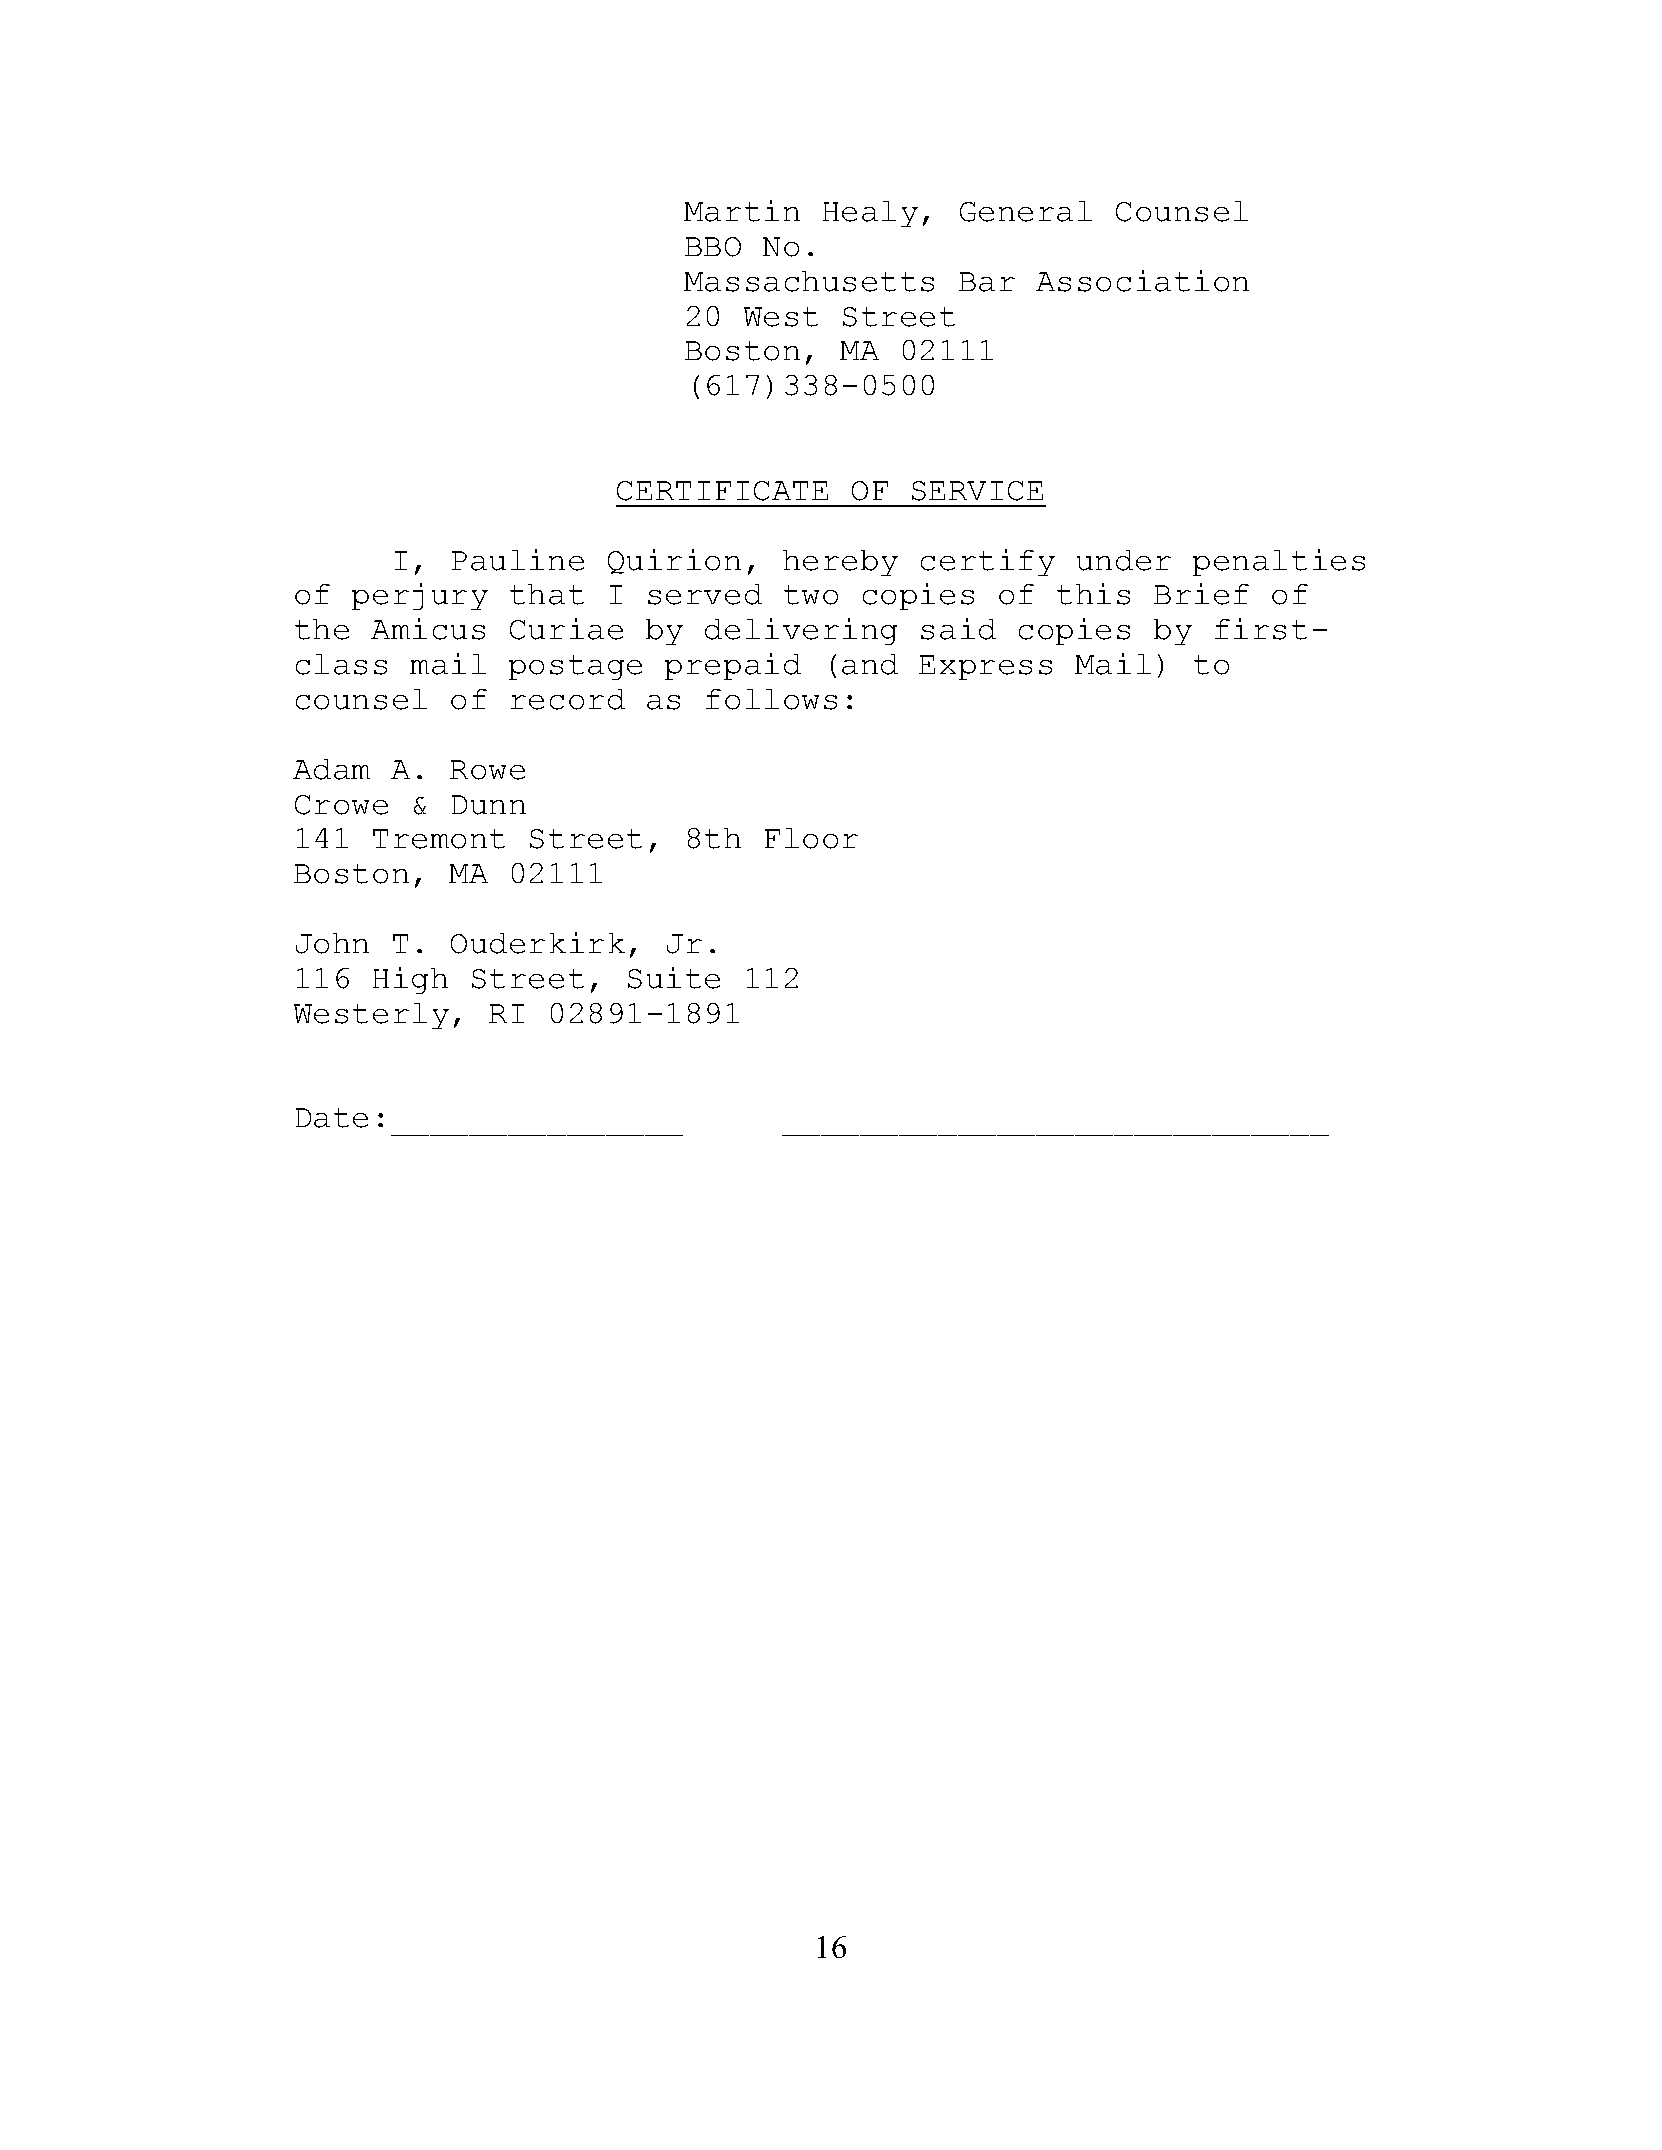 This screenshot has height=2150, width=1662. What do you see at coordinates (985, 667) in the screenshot?
I see `Express` at bounding box center [985, 667].
